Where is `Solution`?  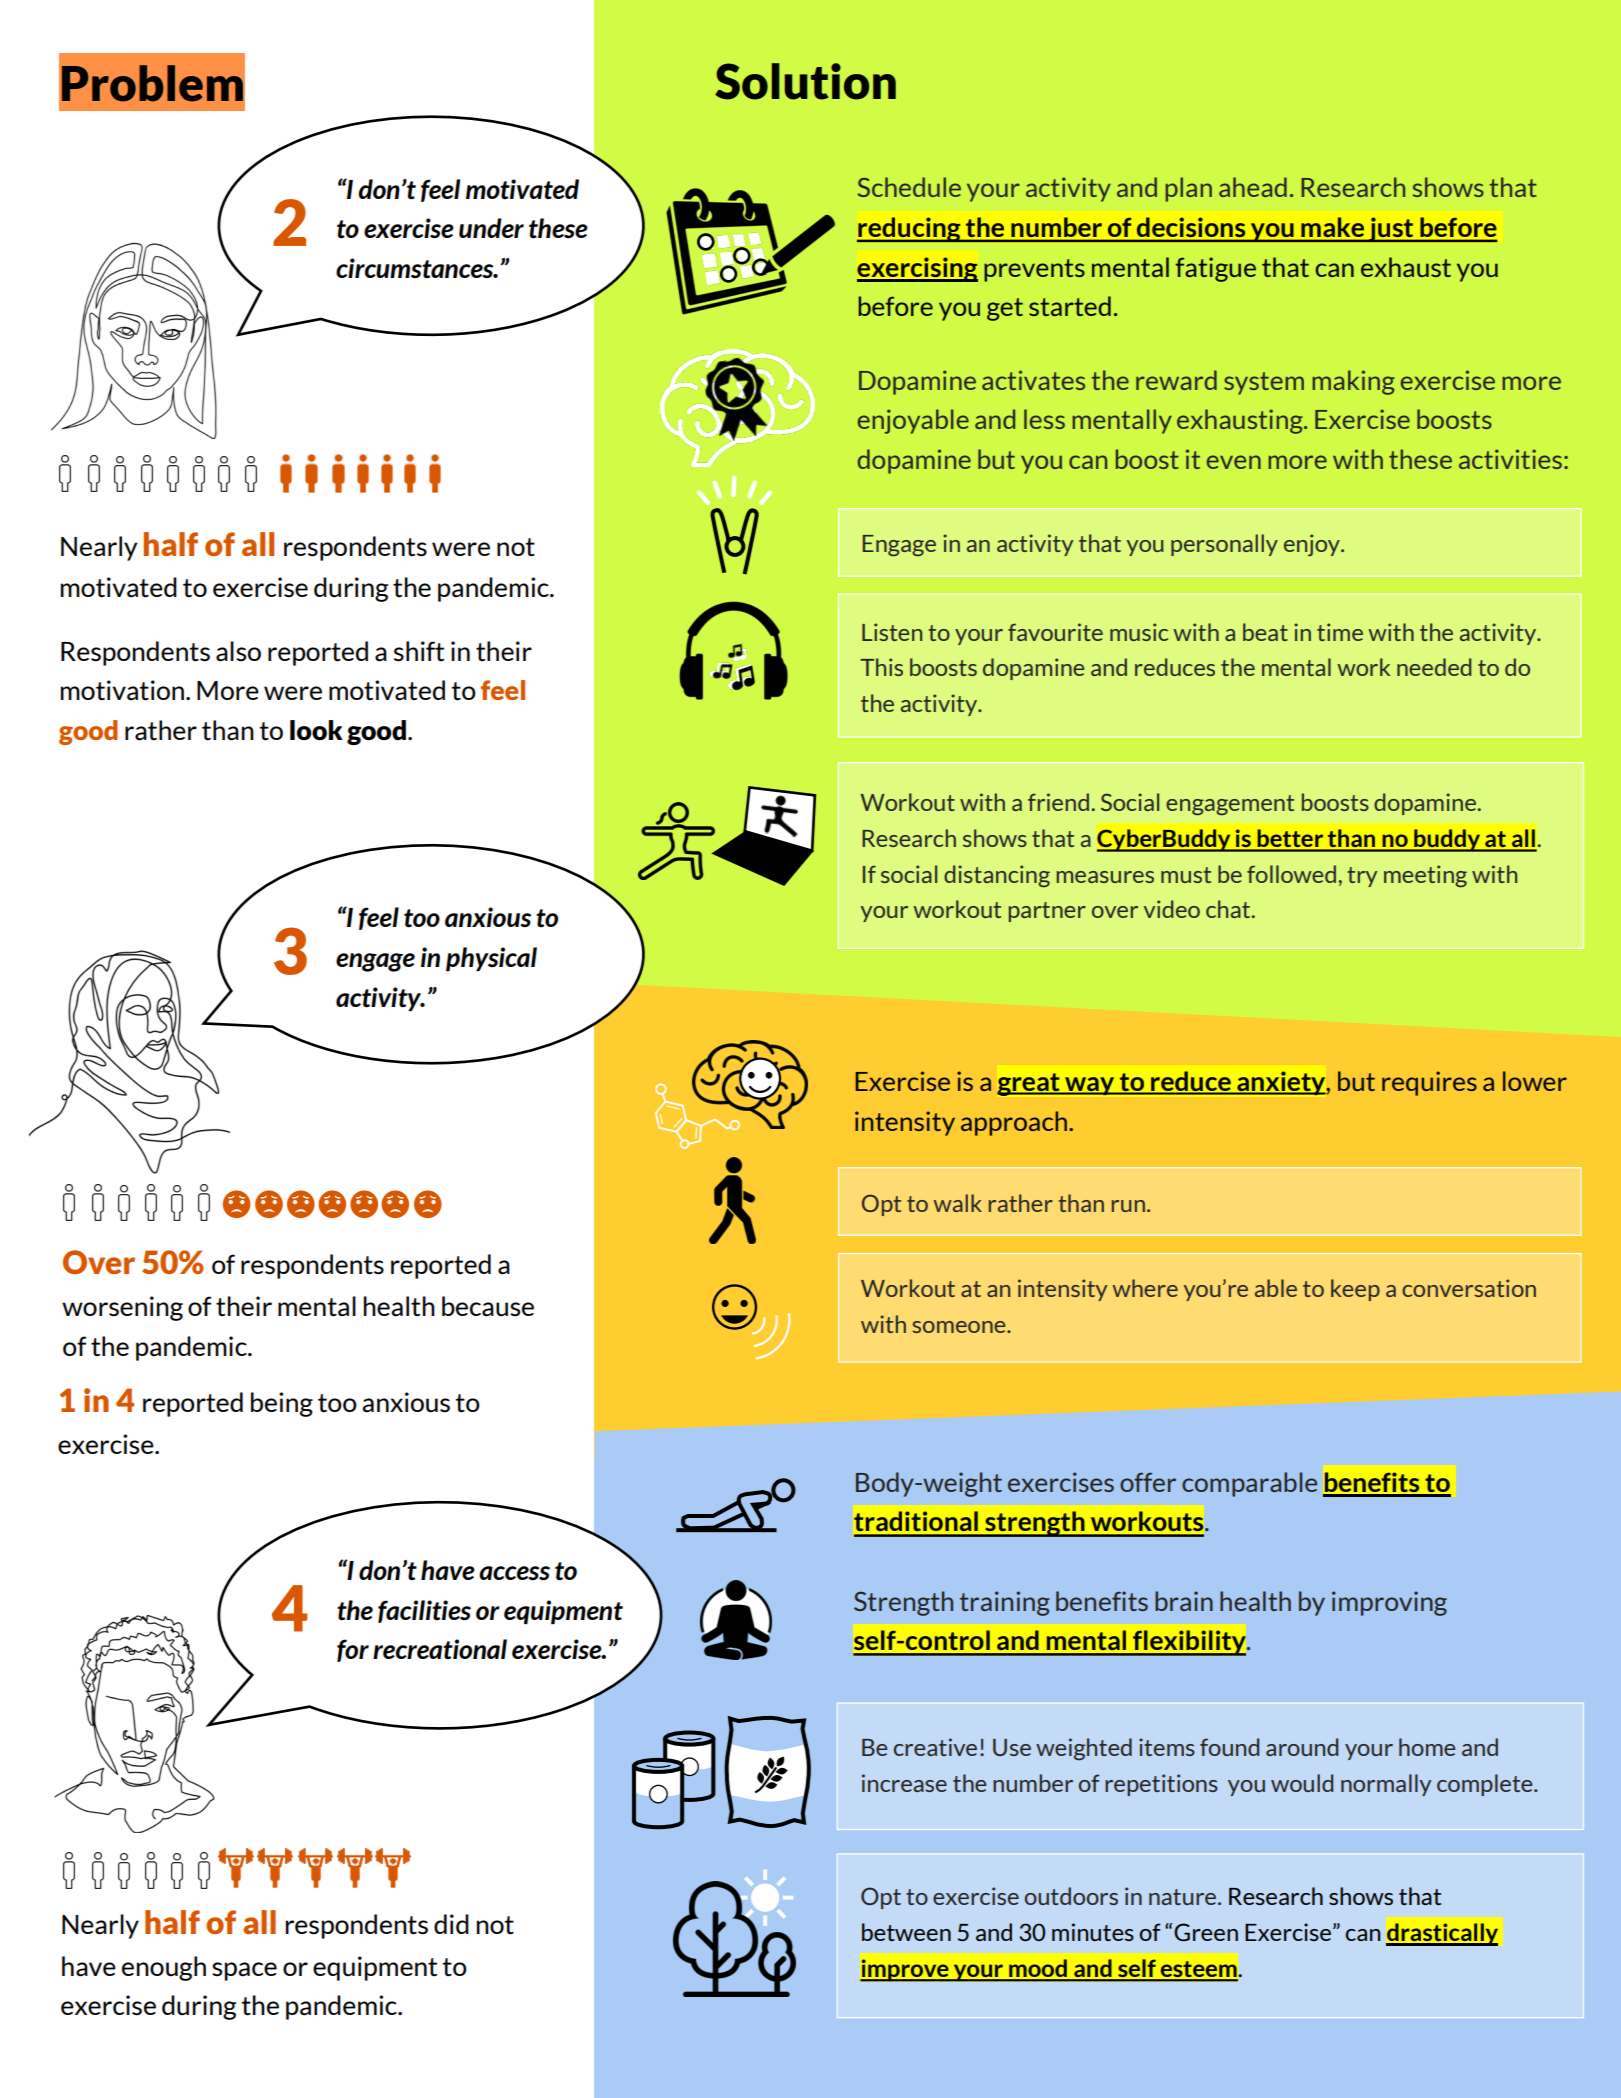 Solution is located at coordinates (805, 81).
